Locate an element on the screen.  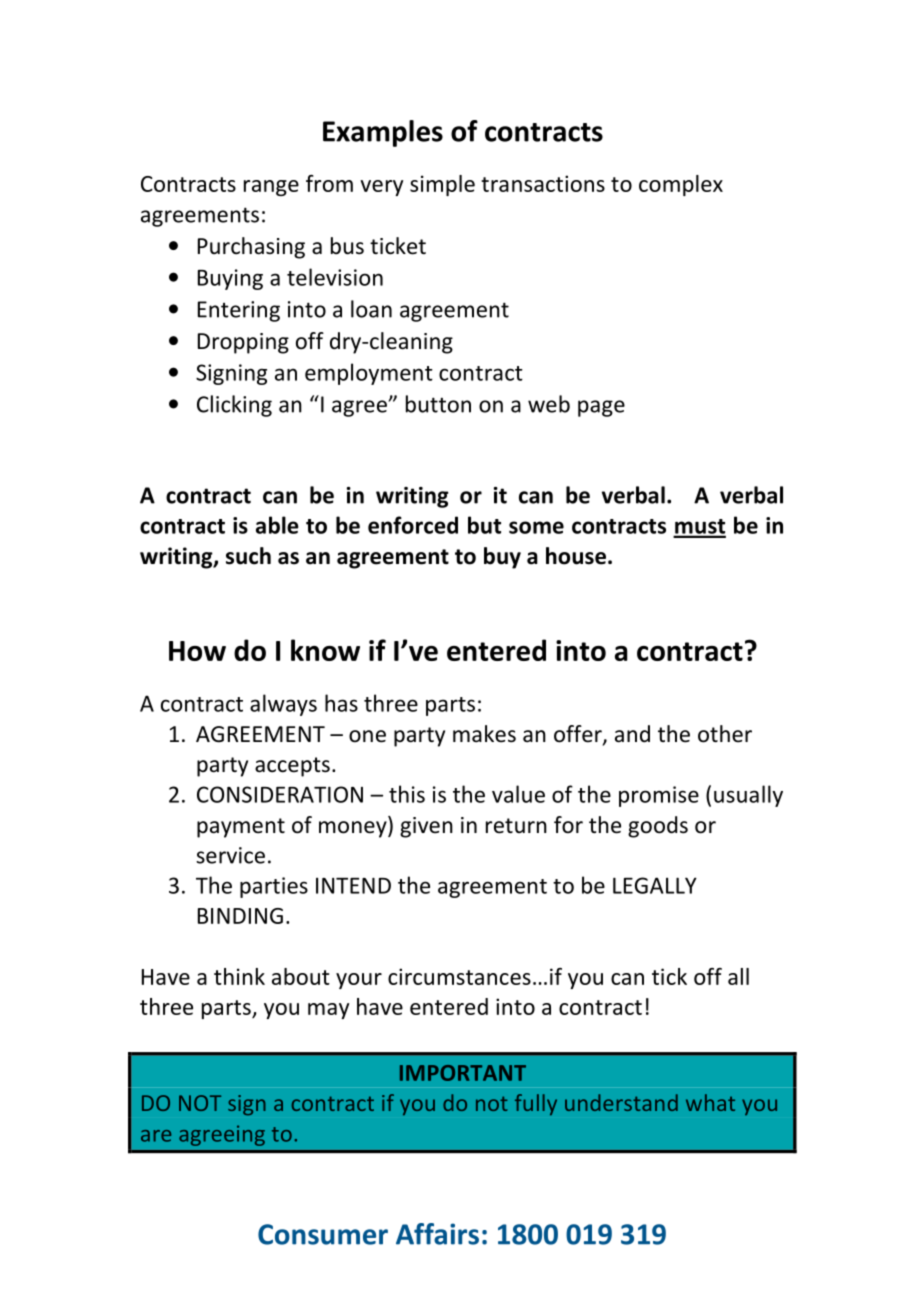
are is located at coordinates (156, 1136).
